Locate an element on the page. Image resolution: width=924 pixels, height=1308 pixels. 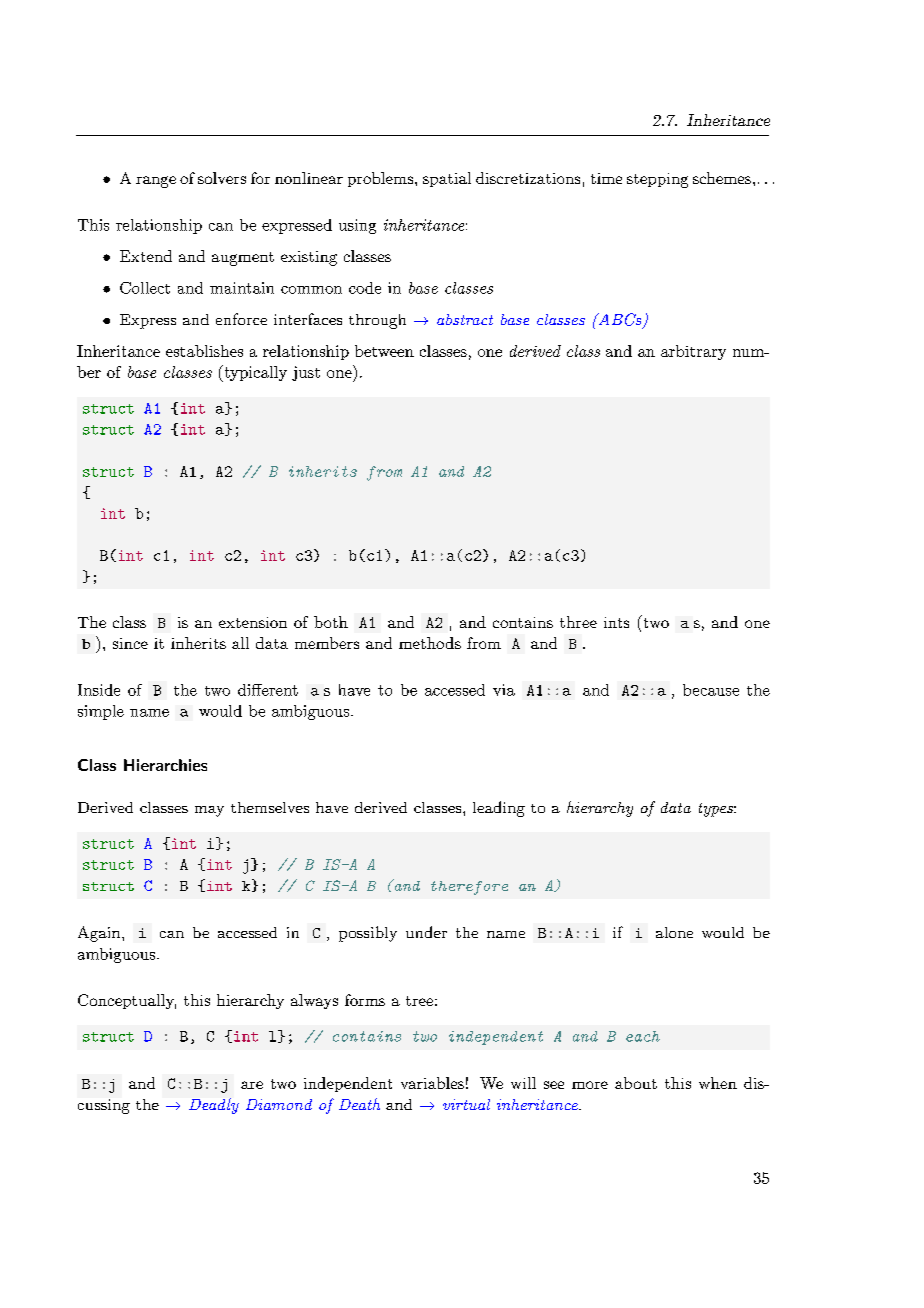
ints is located at coordinates (616, 622).
